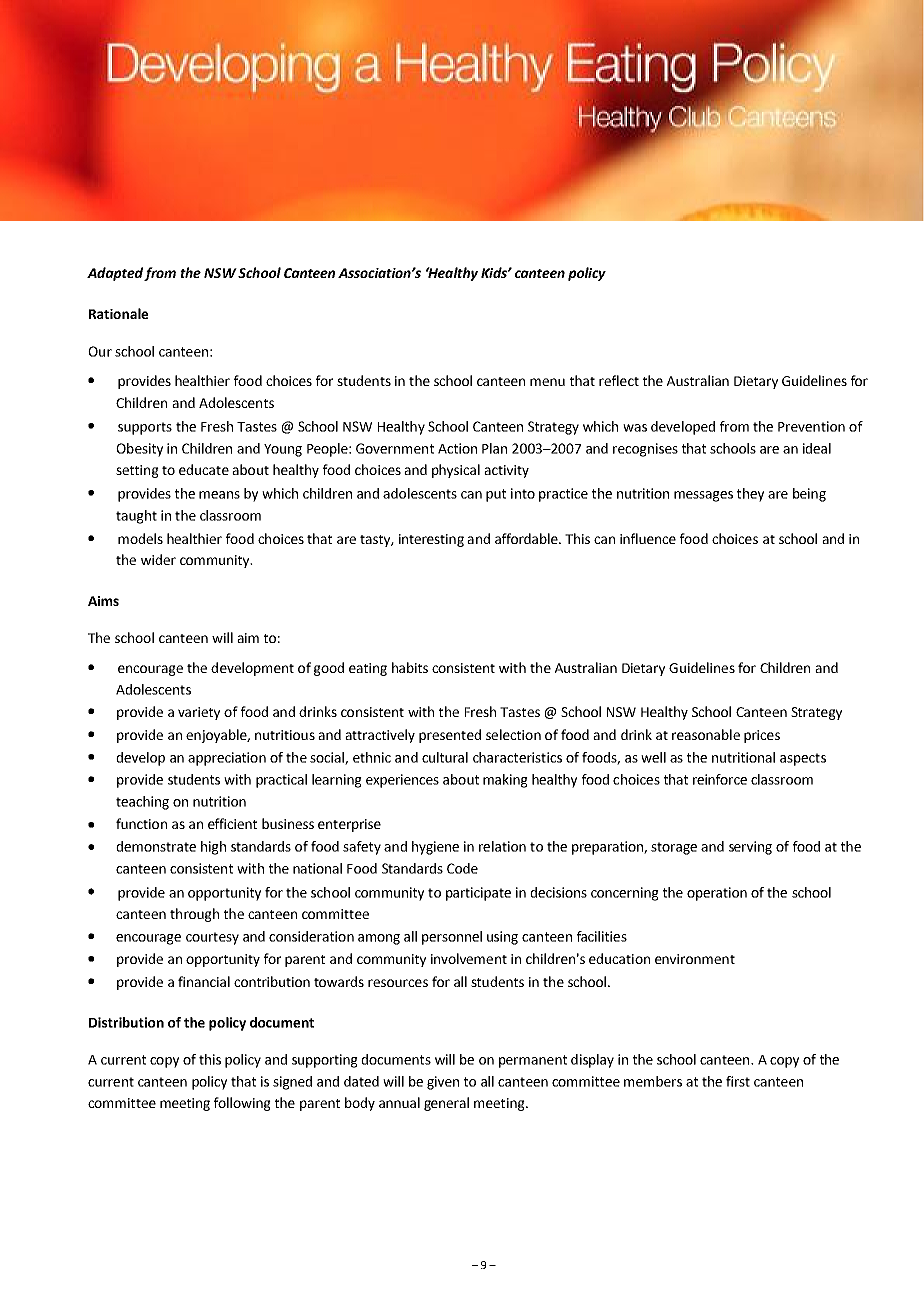 This screenshot has height=1307, width=924. I want to click on put, so click(496, 495).
